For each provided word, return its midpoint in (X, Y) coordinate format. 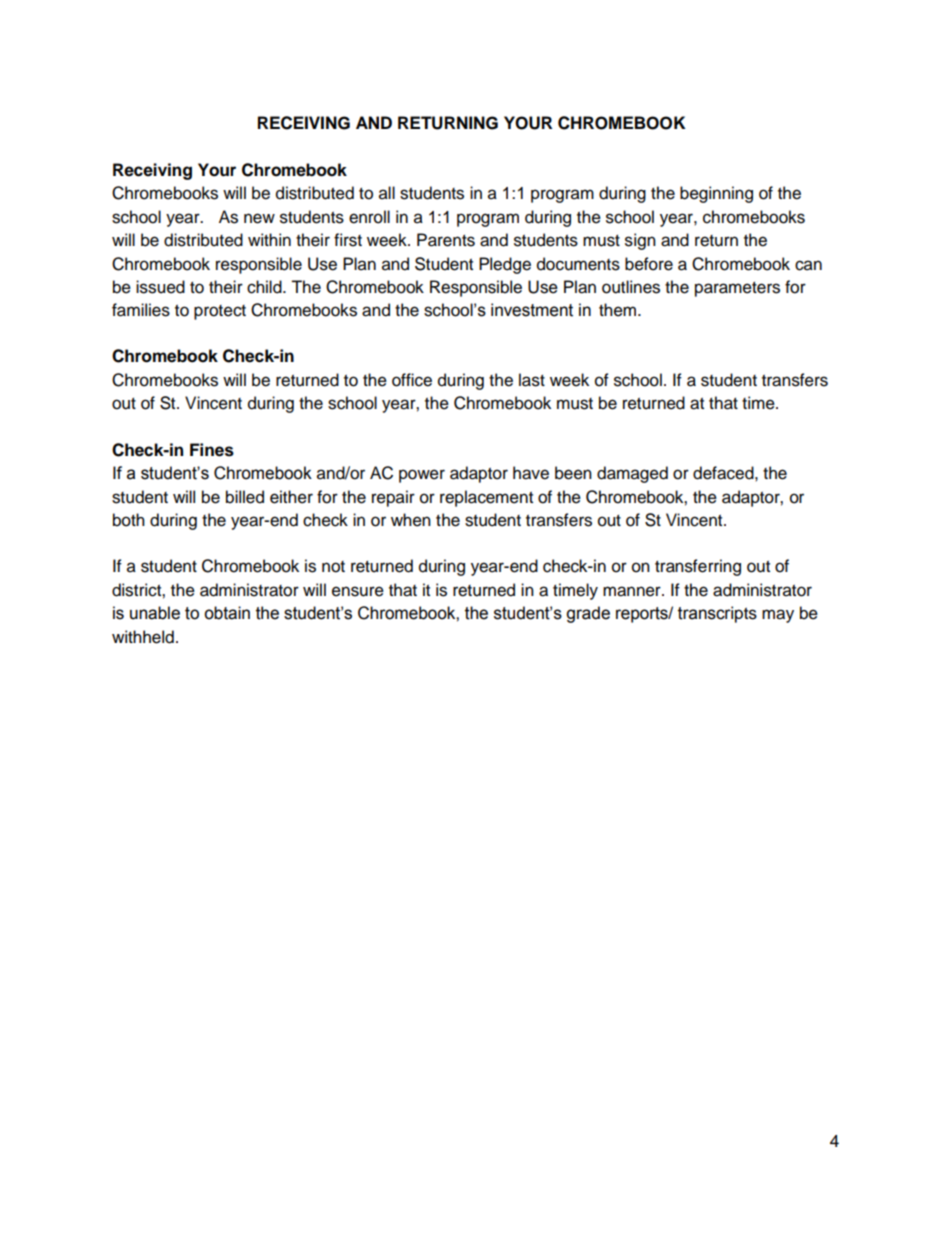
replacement (486, 498)
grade (588, 614)
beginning (716, 194)
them (617, 310)
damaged (632, 474)
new (259, 218)
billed (245, 497)
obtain (227, 613)
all (387, 193)
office (412, 380)
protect (220, 312)
